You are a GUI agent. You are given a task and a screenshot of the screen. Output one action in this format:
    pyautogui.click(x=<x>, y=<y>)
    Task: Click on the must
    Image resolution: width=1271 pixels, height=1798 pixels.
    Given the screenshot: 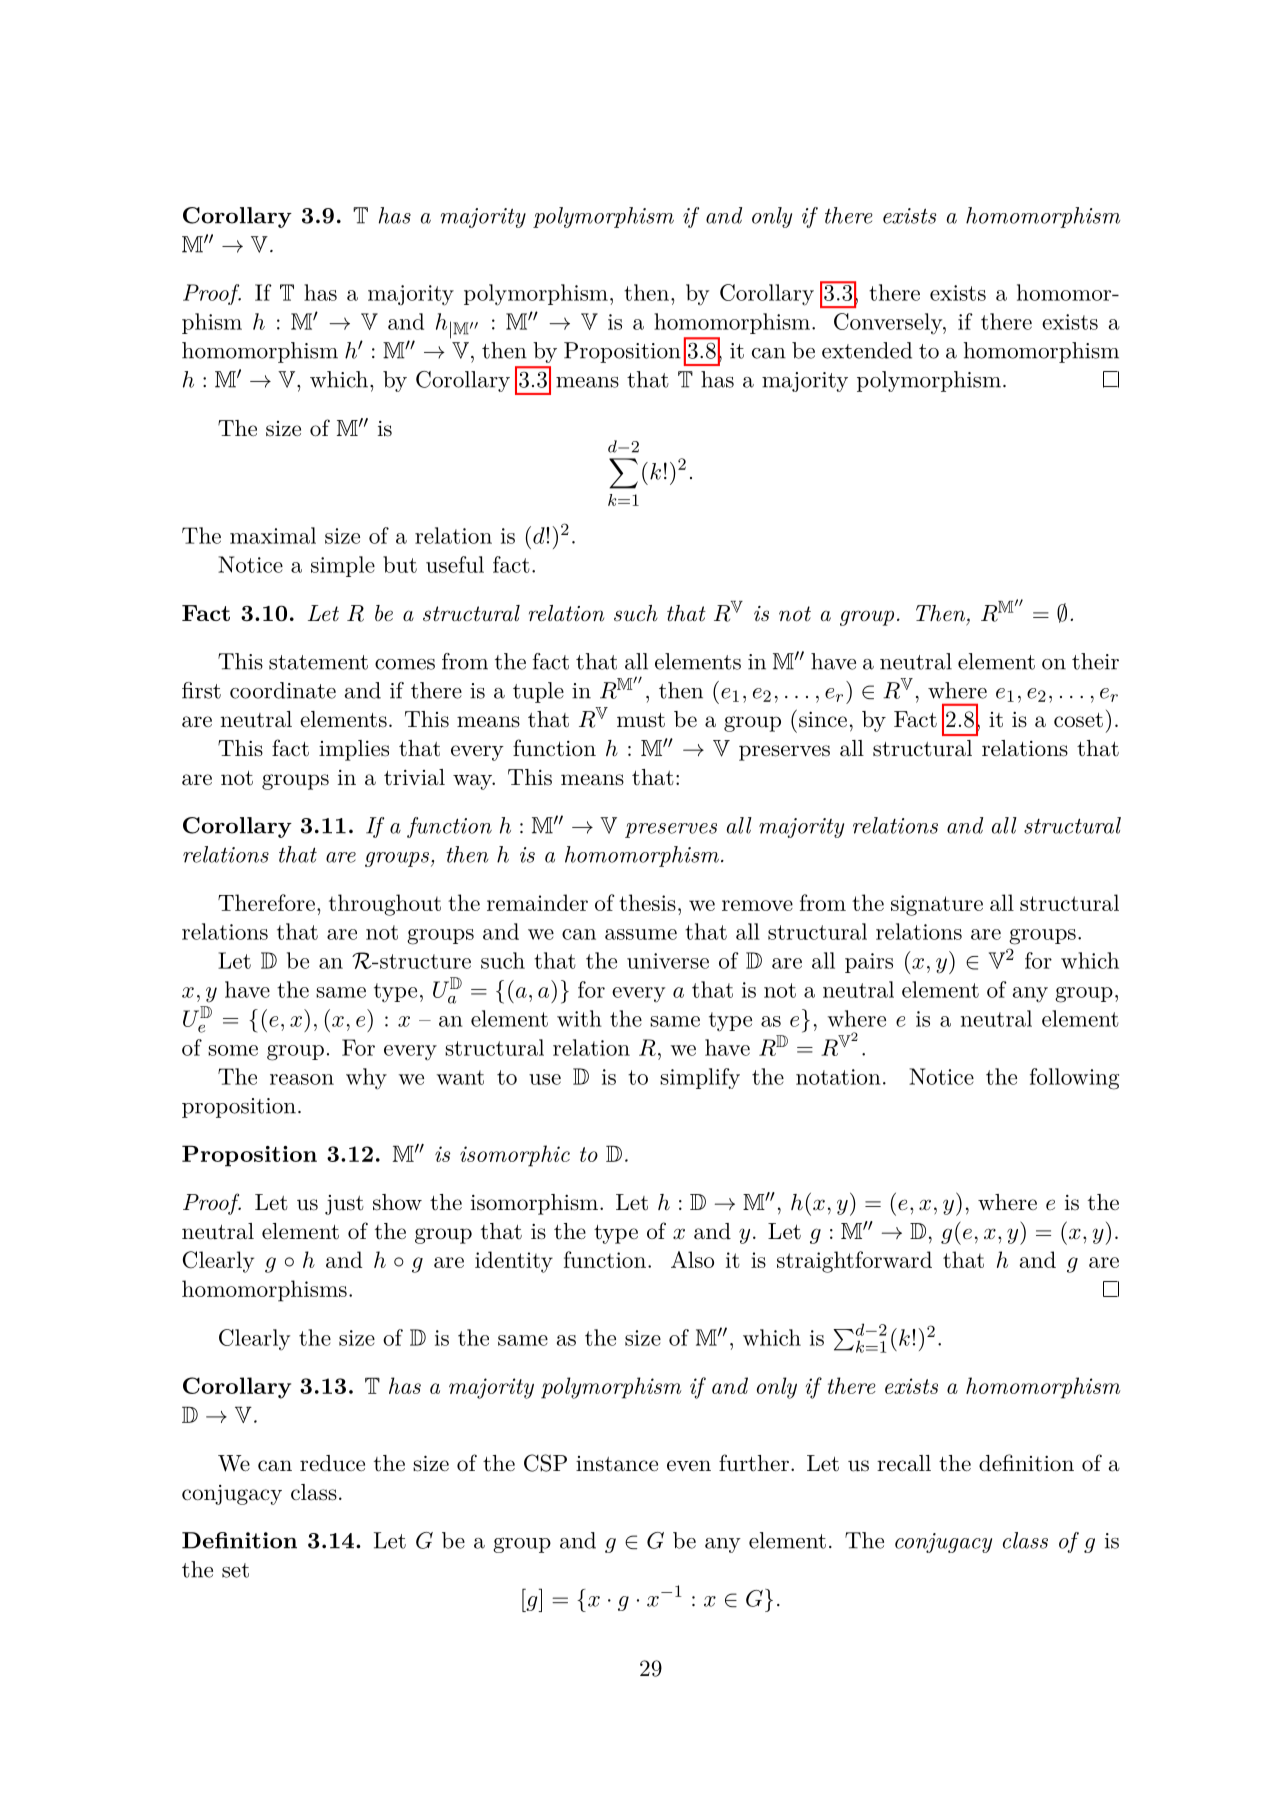 What is the action you would take?
    pyautogui.click(x=641, y=720)
